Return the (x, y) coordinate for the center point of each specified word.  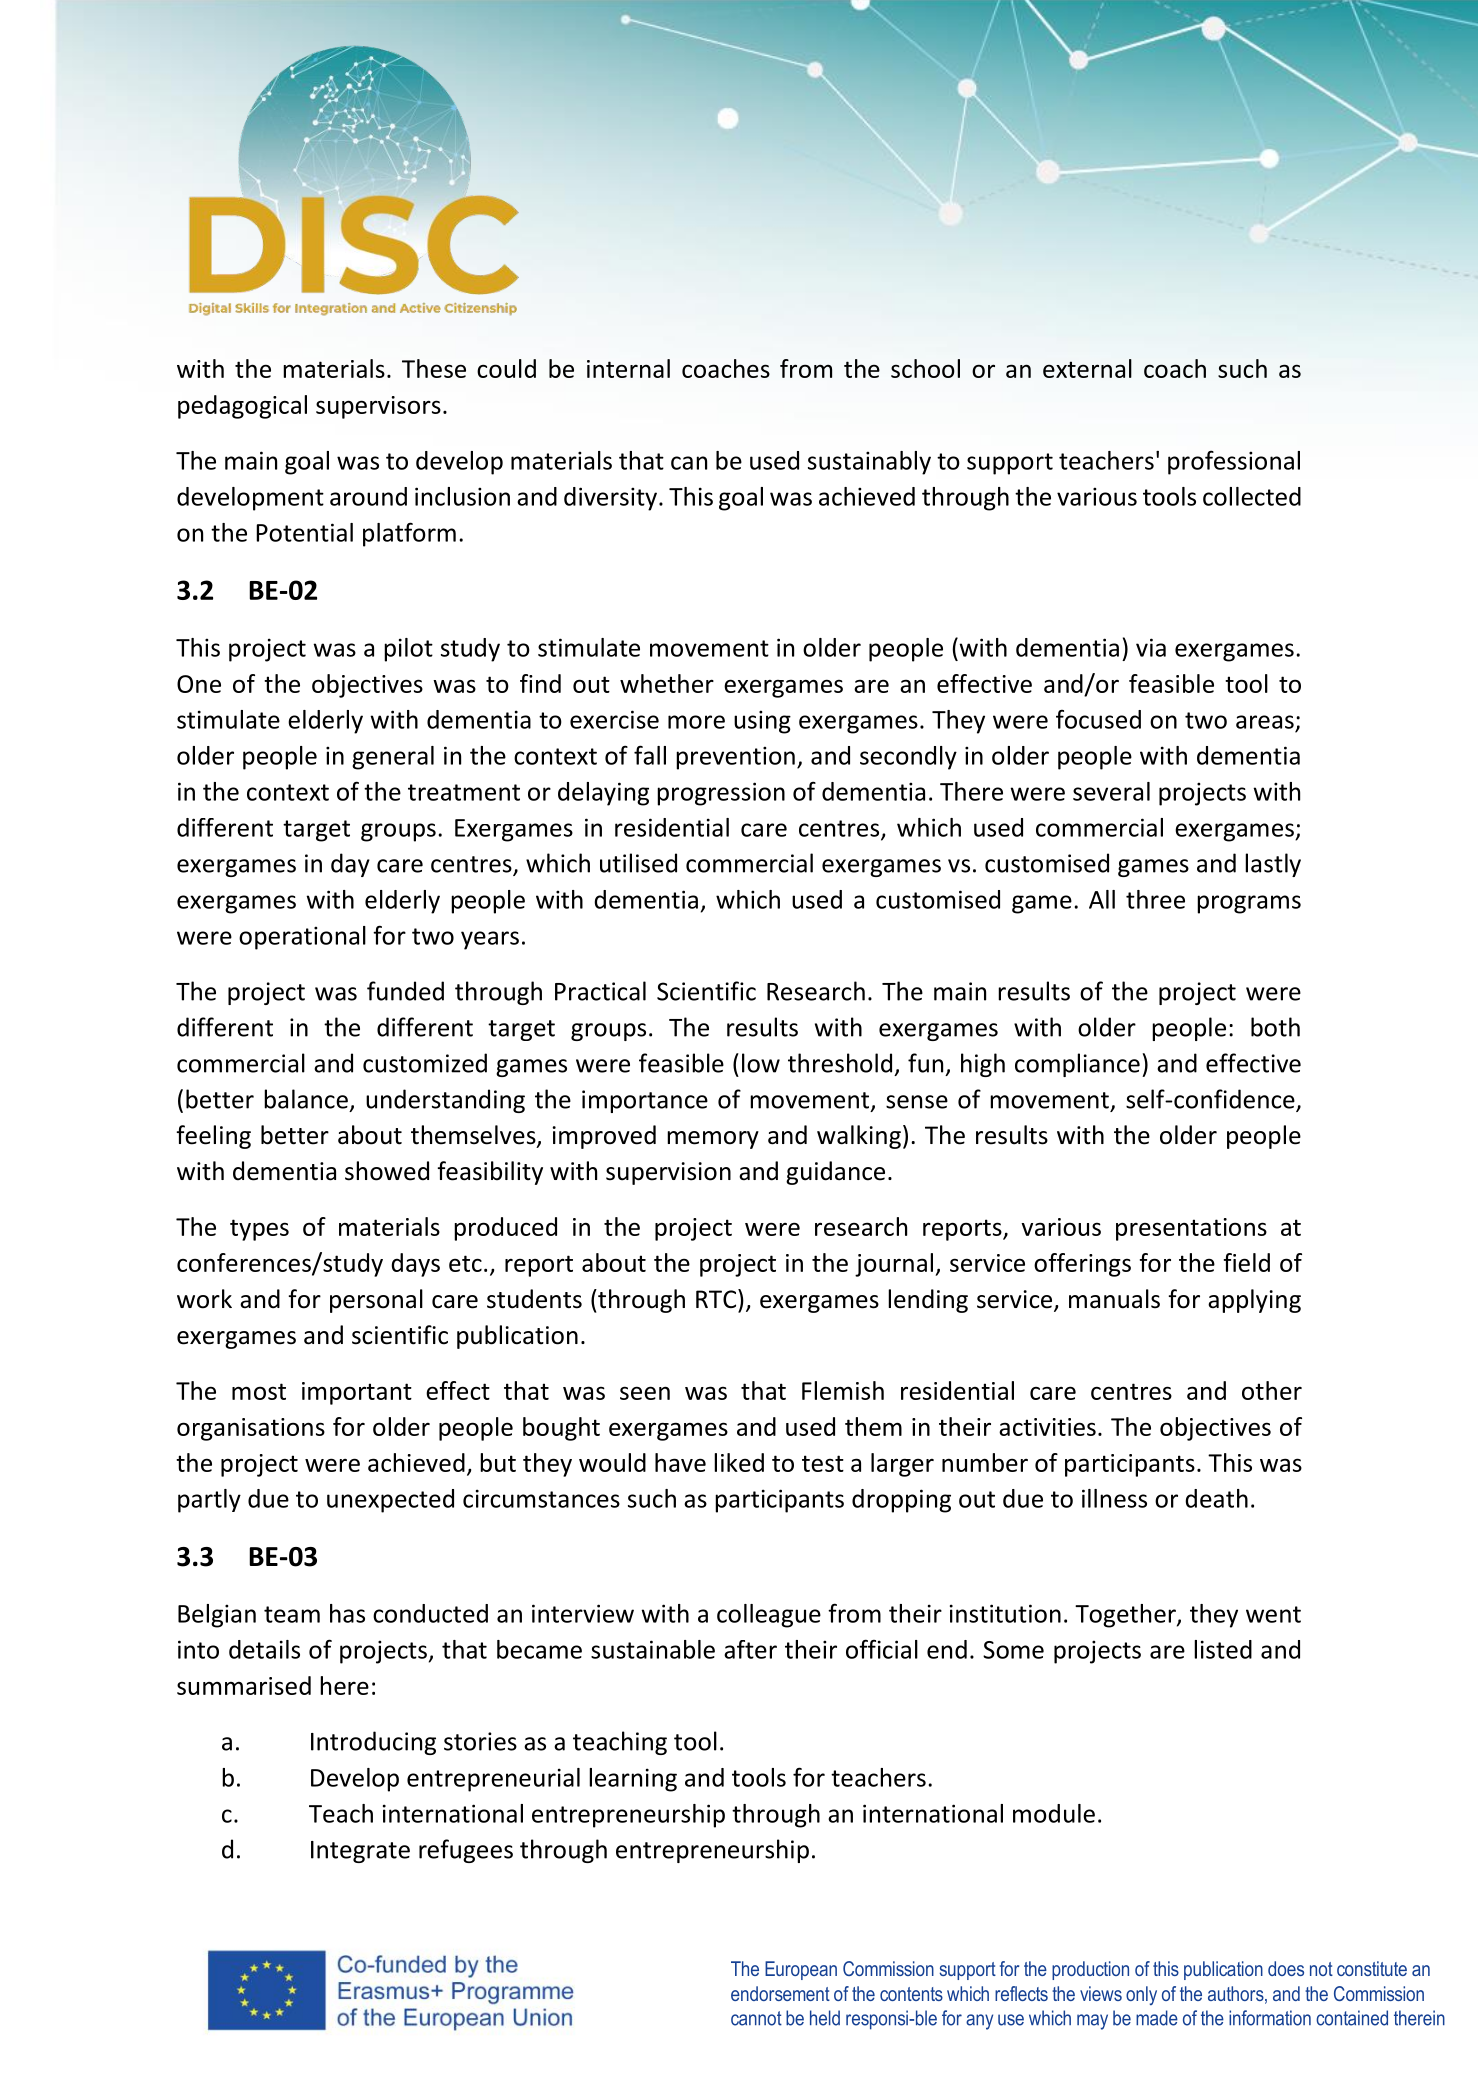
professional (1234, 462)
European (801, 1970)
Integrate (360, 1852)
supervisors (378, 407)
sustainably (869, 463)
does (1286, 1968)
